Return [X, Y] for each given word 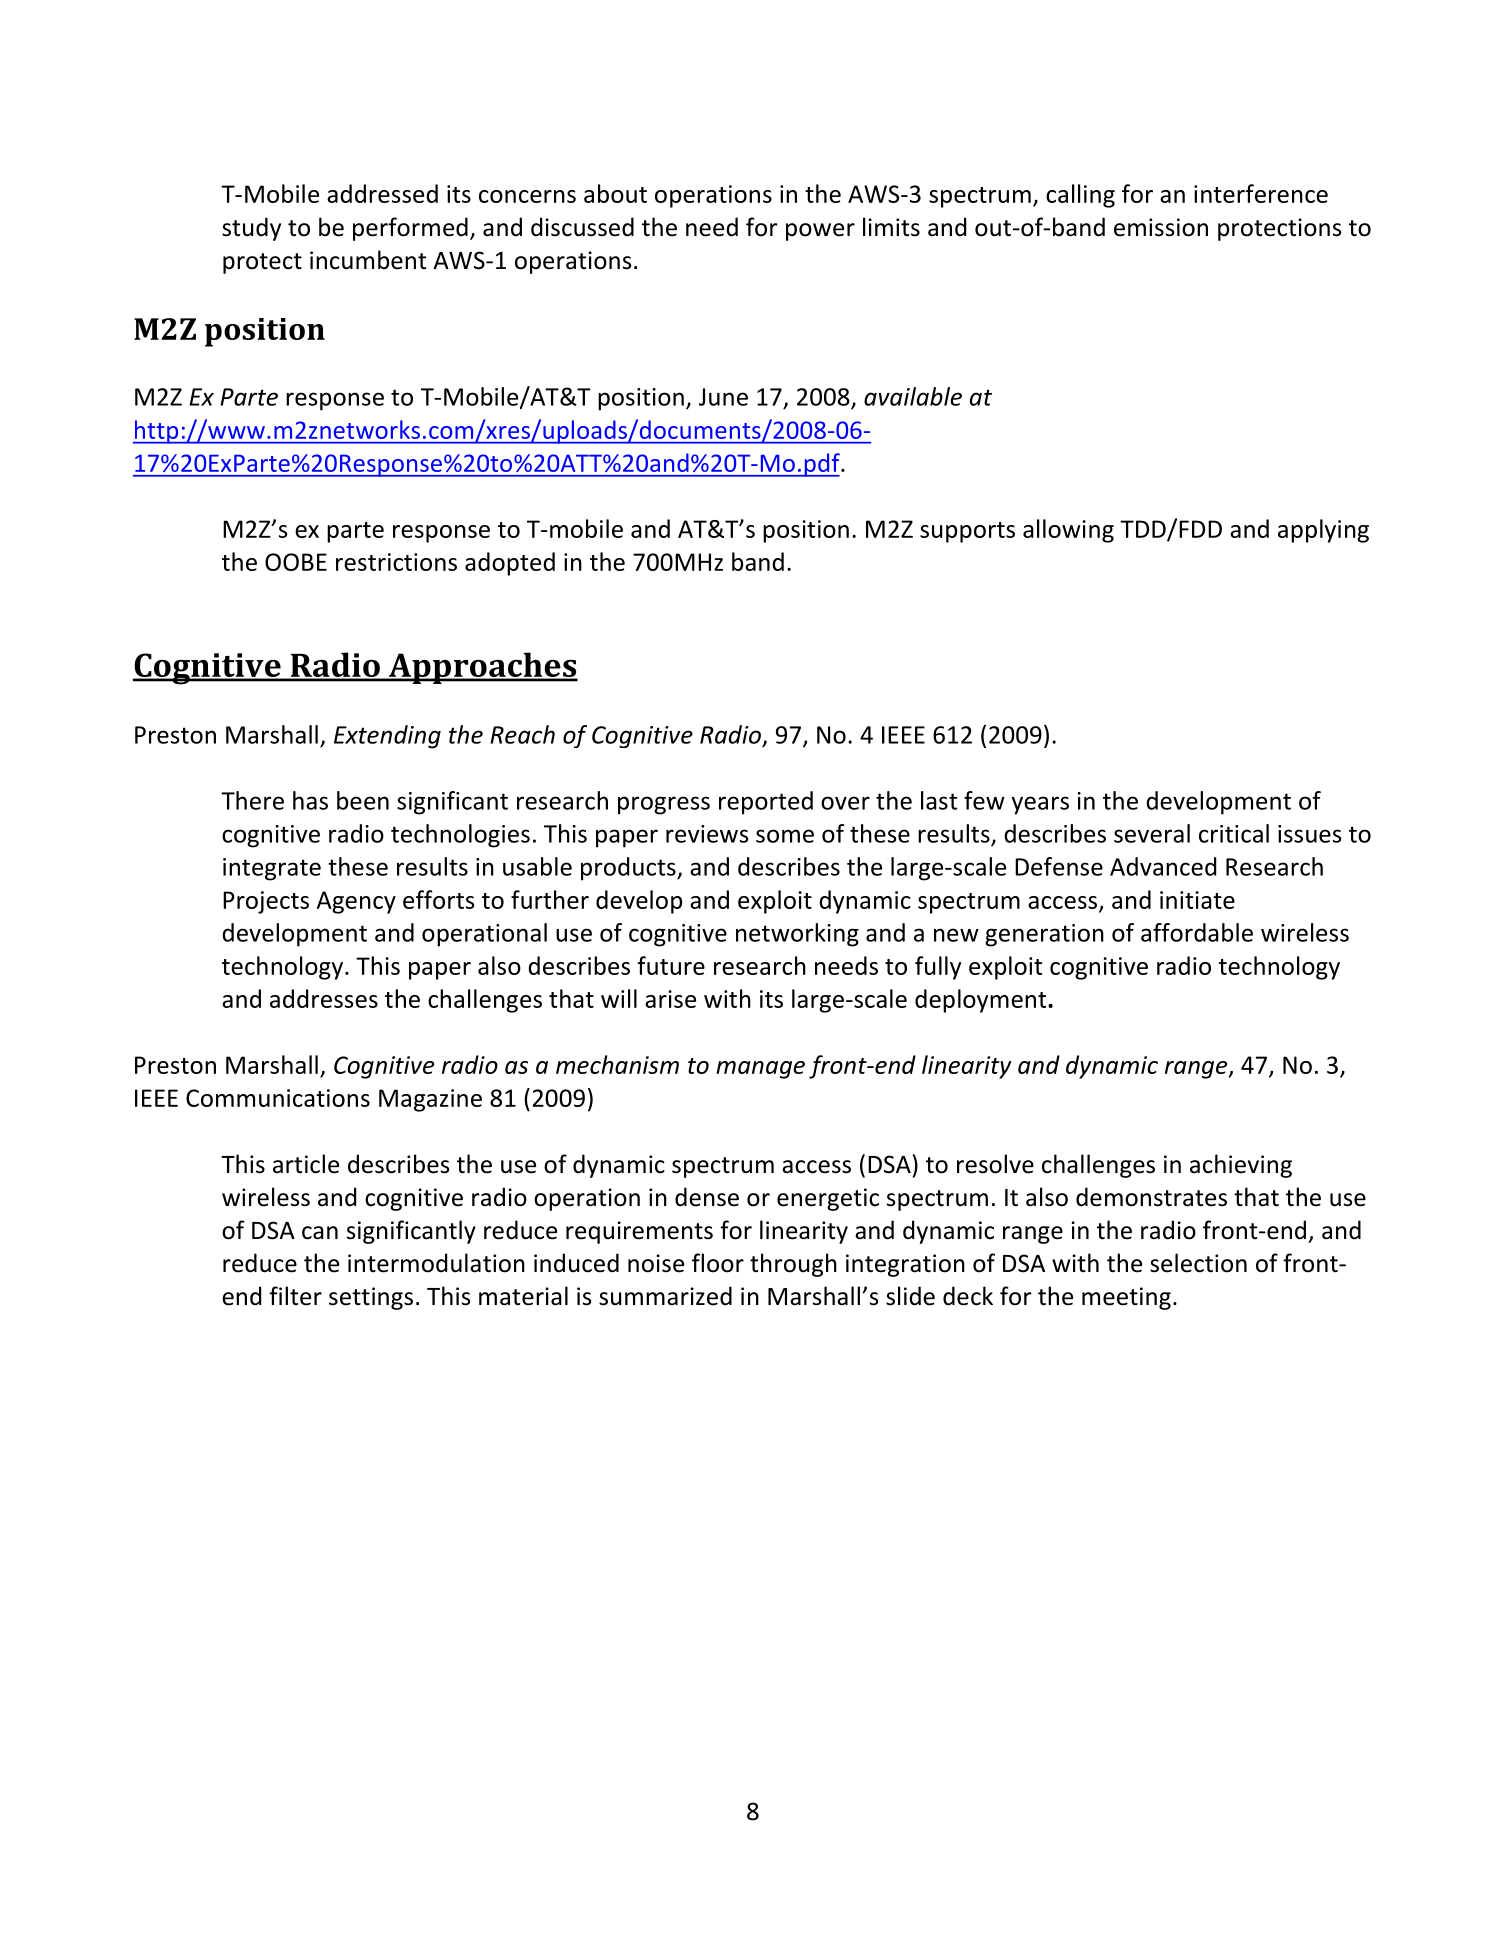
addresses [324, 998]
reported [766, 803]
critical [1234, 833]
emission [1161, 227]
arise [670, 999]
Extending [387, 737]
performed [410, 229]
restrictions [396, 562]
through [793, 1265]
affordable [1197, 932]
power [820, 232]
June [723, 397]
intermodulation [436, 1263]
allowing [1068, 531]
